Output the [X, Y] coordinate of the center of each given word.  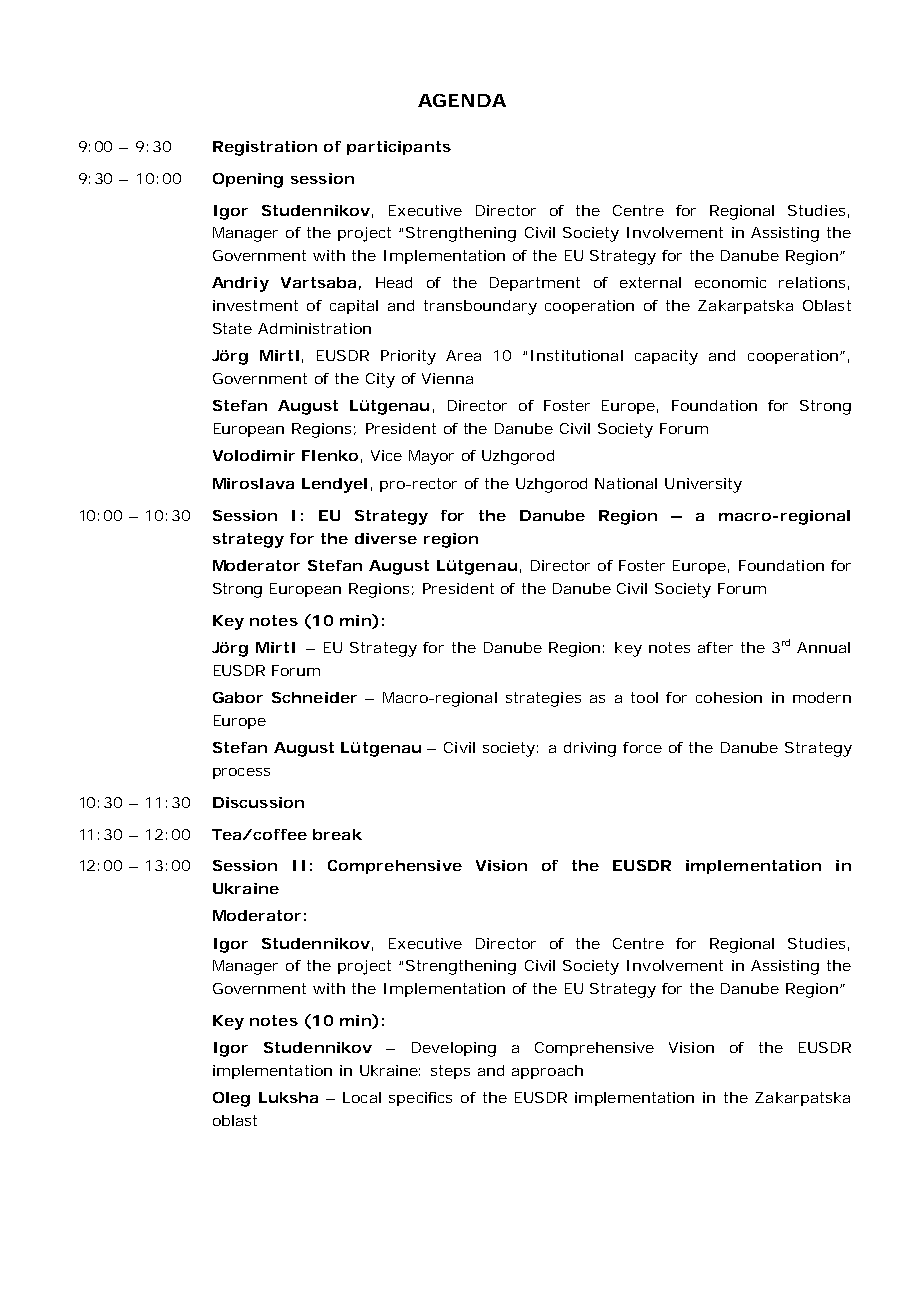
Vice [386, 455]
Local [362, 1097]
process [241, 773]
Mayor [431, 457]
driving [590, 749]
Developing [454, 1049]
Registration [265, 148]
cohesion [729, 697]
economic [730, 282]
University [703, 485]
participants [399, 148]
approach [547, 1072]
